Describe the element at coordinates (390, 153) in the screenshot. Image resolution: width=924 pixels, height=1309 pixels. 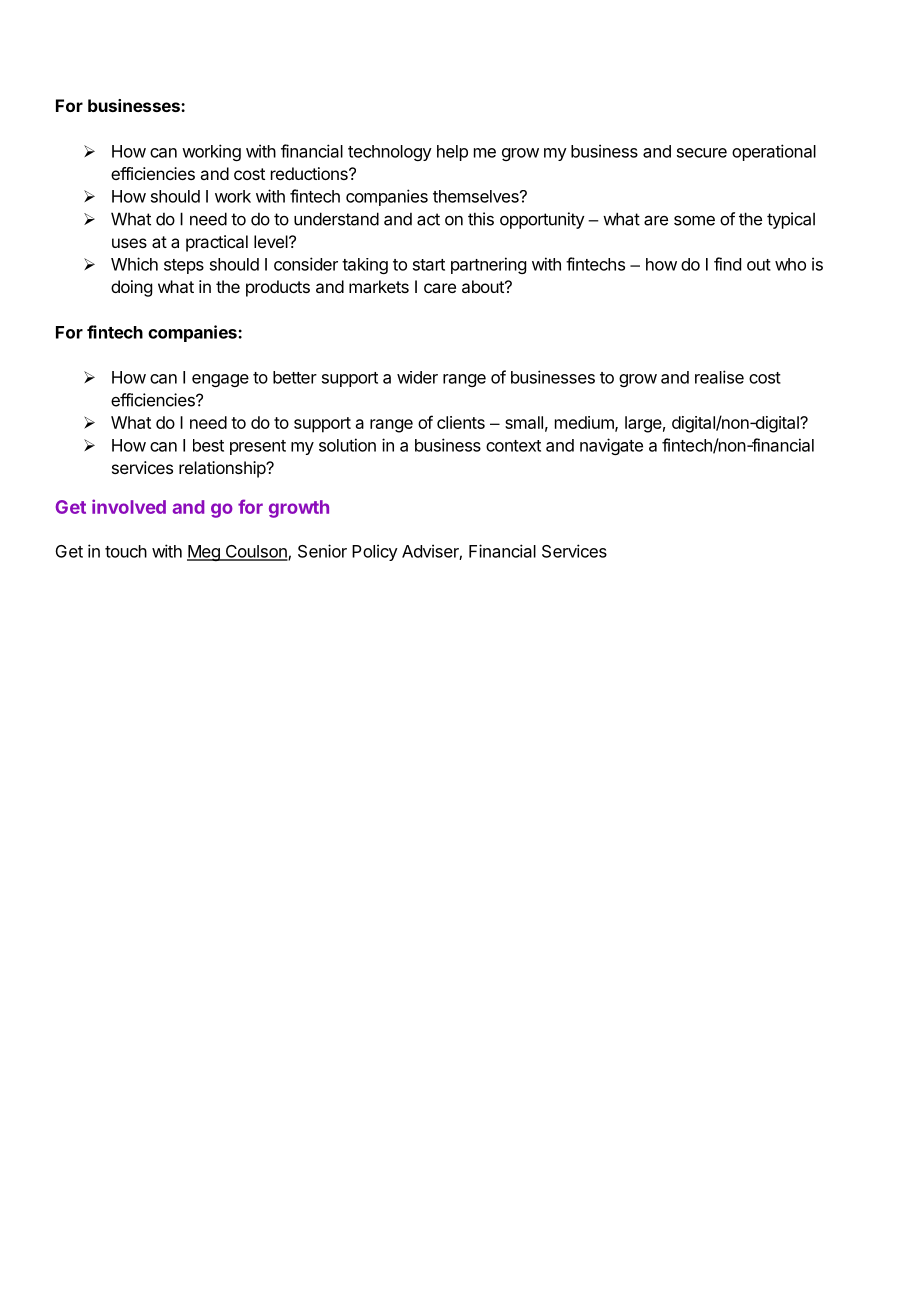
I see `technology` at that location.
